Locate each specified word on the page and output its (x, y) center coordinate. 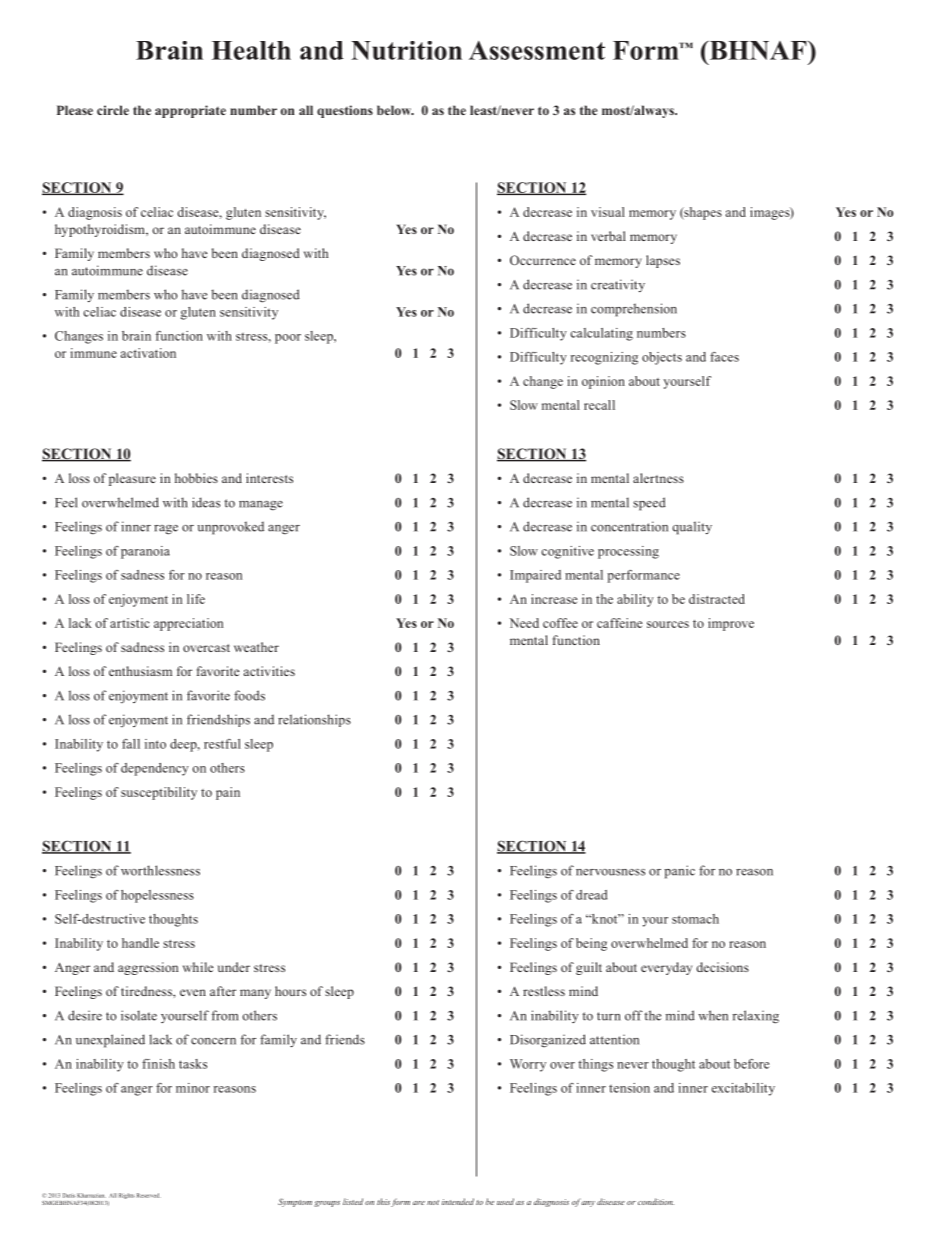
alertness (658, 478)
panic (679, 872)
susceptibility (159, 793)
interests (269, 478)
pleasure (132, 479)
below (395, 110)
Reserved (149, 1195)
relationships (314, 720)
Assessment (537, 50)
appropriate (190, 111)
